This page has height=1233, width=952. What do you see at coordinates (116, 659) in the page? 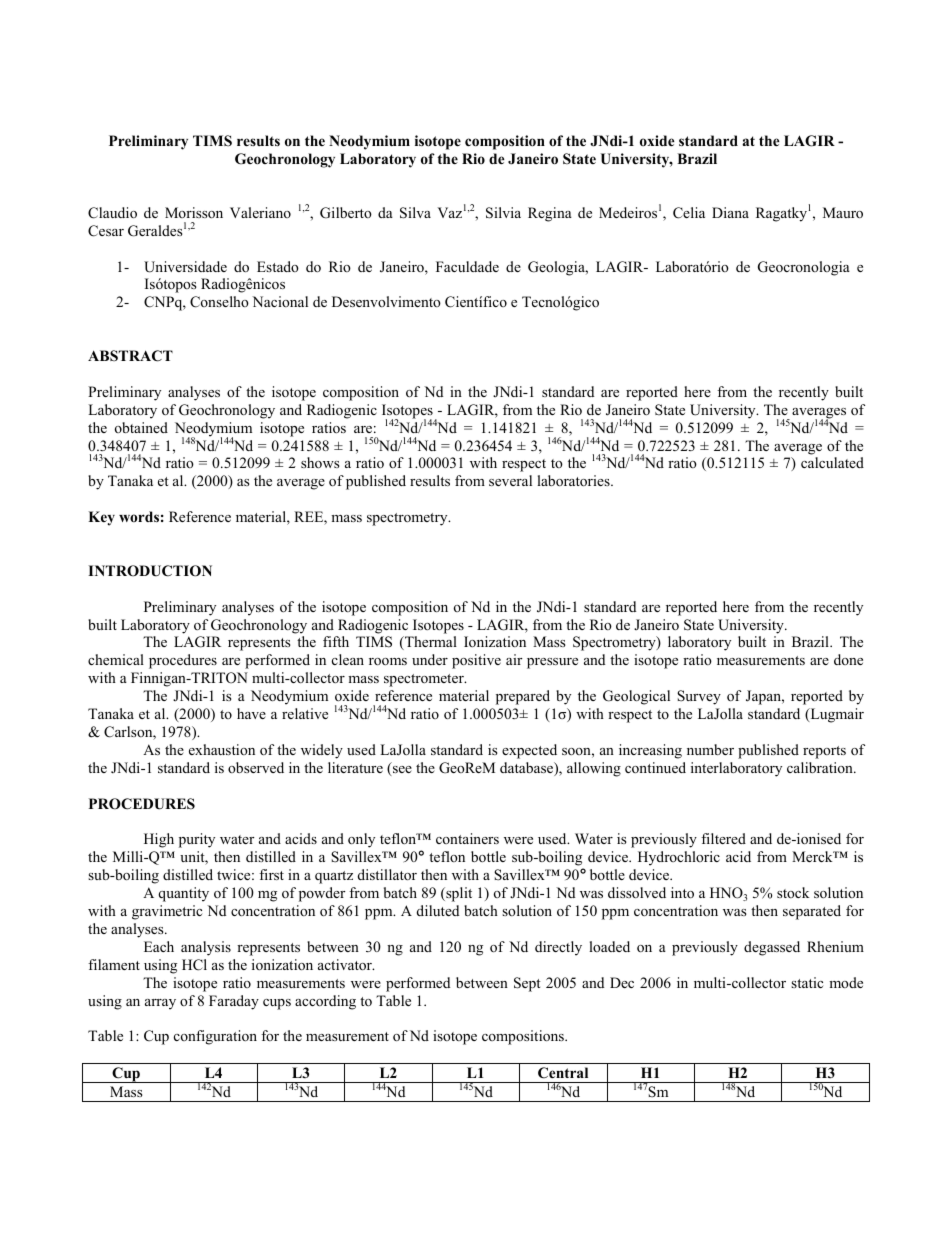
I see `chemical` at bounding box center [116, 659].
